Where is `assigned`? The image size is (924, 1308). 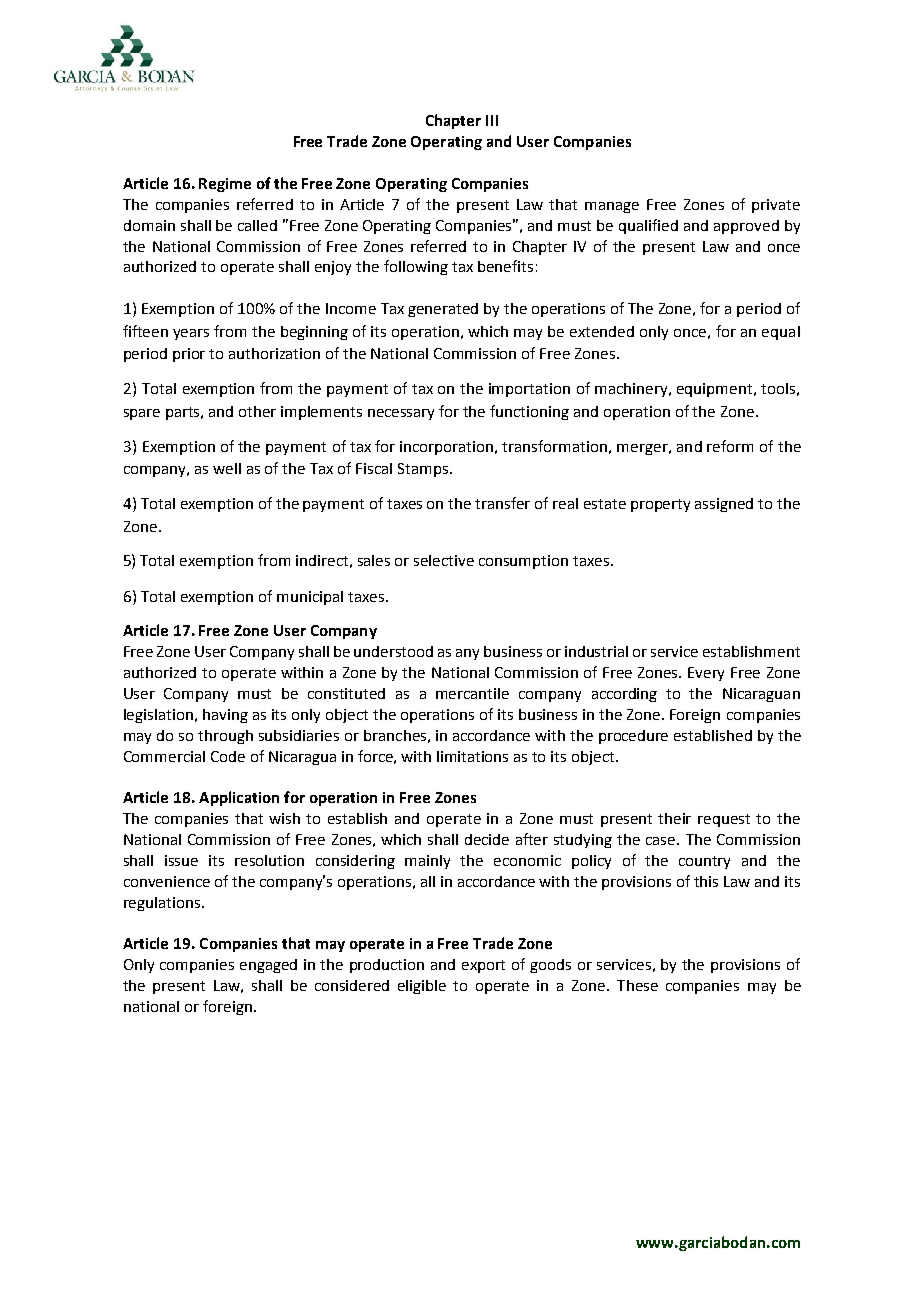 assigned is located at coordinates (724, 505).
